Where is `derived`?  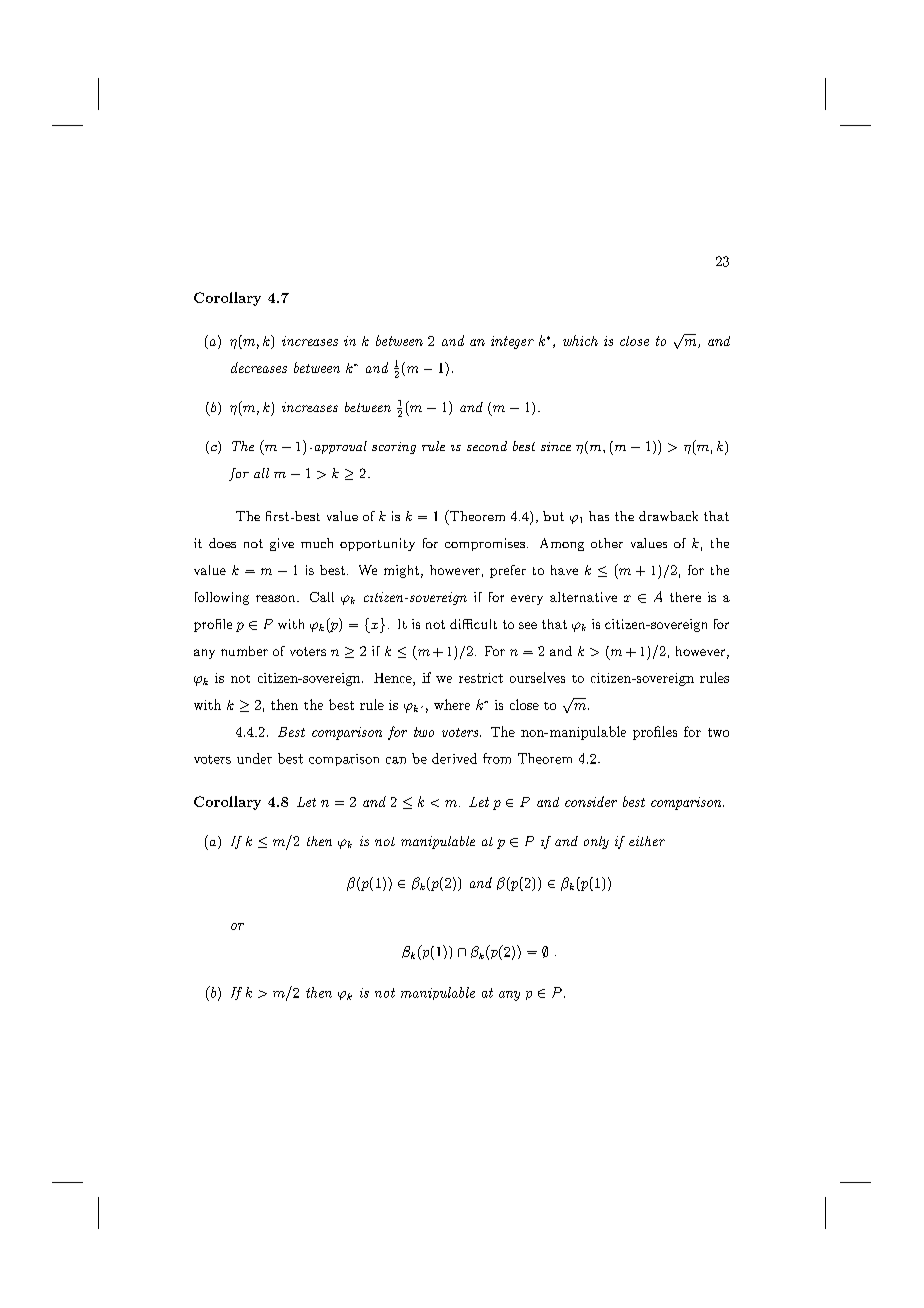
derived is located at coordinates (454, 758).
